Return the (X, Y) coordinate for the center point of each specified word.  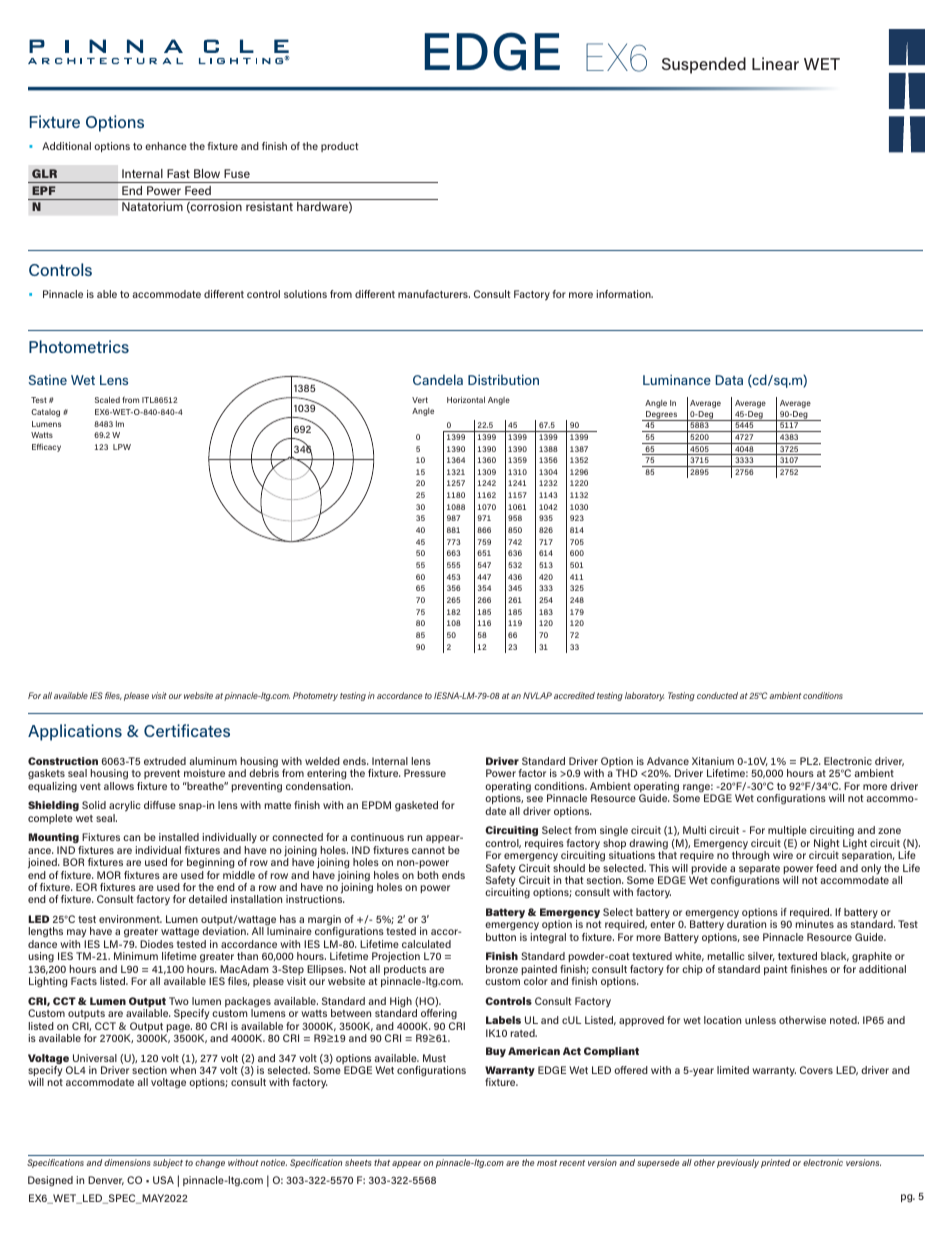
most (547, 1163)
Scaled (107, 399)
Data (729, 380)
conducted (717, 695)
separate (759, 871)
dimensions (127, 1162)
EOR (86, 887)
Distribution (503, 379)
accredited (574, 695)
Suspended (704, 65)
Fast (178, 173)
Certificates (187, 730)
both (428, 875)
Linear (775, 63)
